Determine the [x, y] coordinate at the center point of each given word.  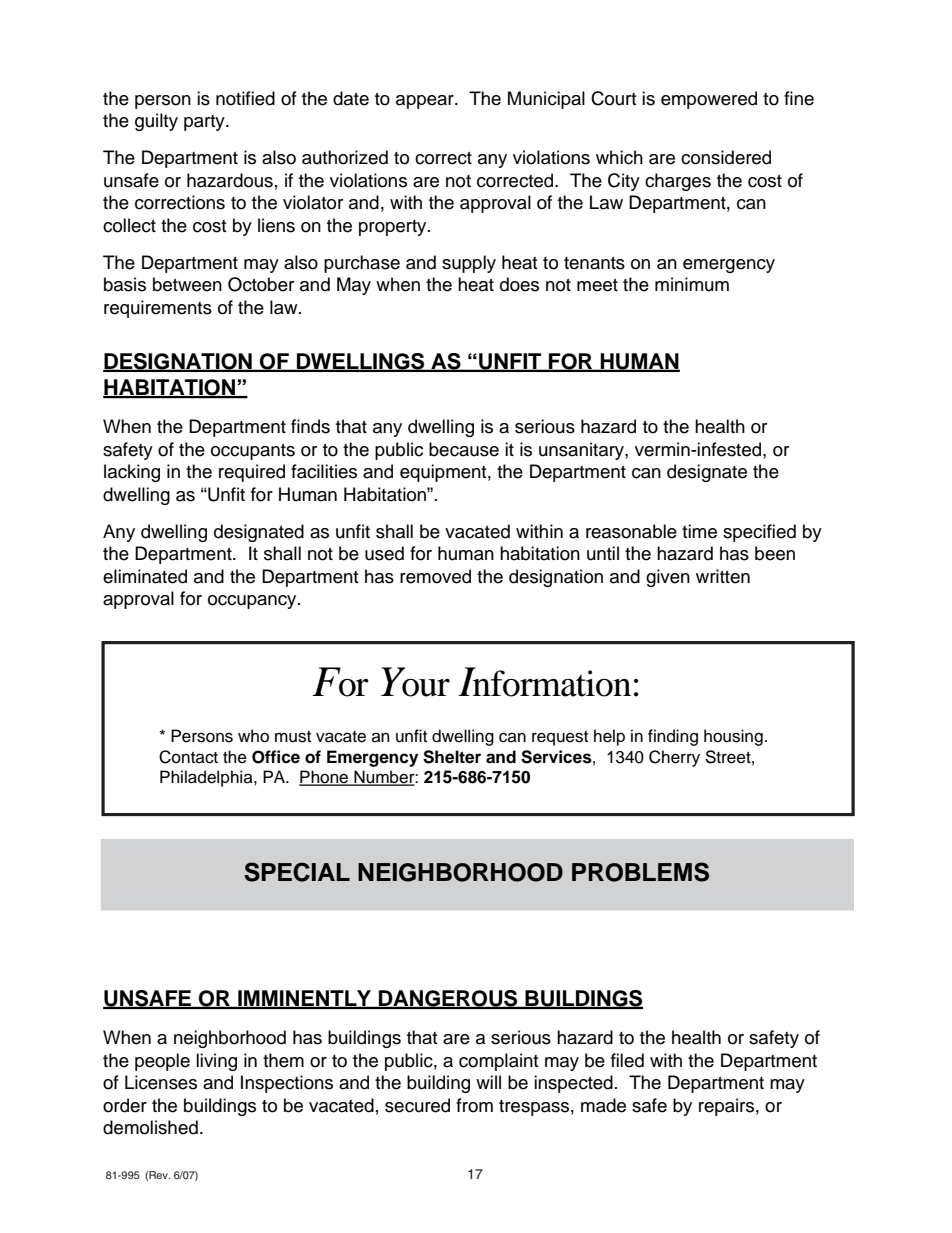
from [474, 1105]
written [723, 576]
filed [627, 1060]
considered [726, 157]
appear [426, 102]
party [205, 123]
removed [435, 576]
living [216, 1062]
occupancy [253, 602]
